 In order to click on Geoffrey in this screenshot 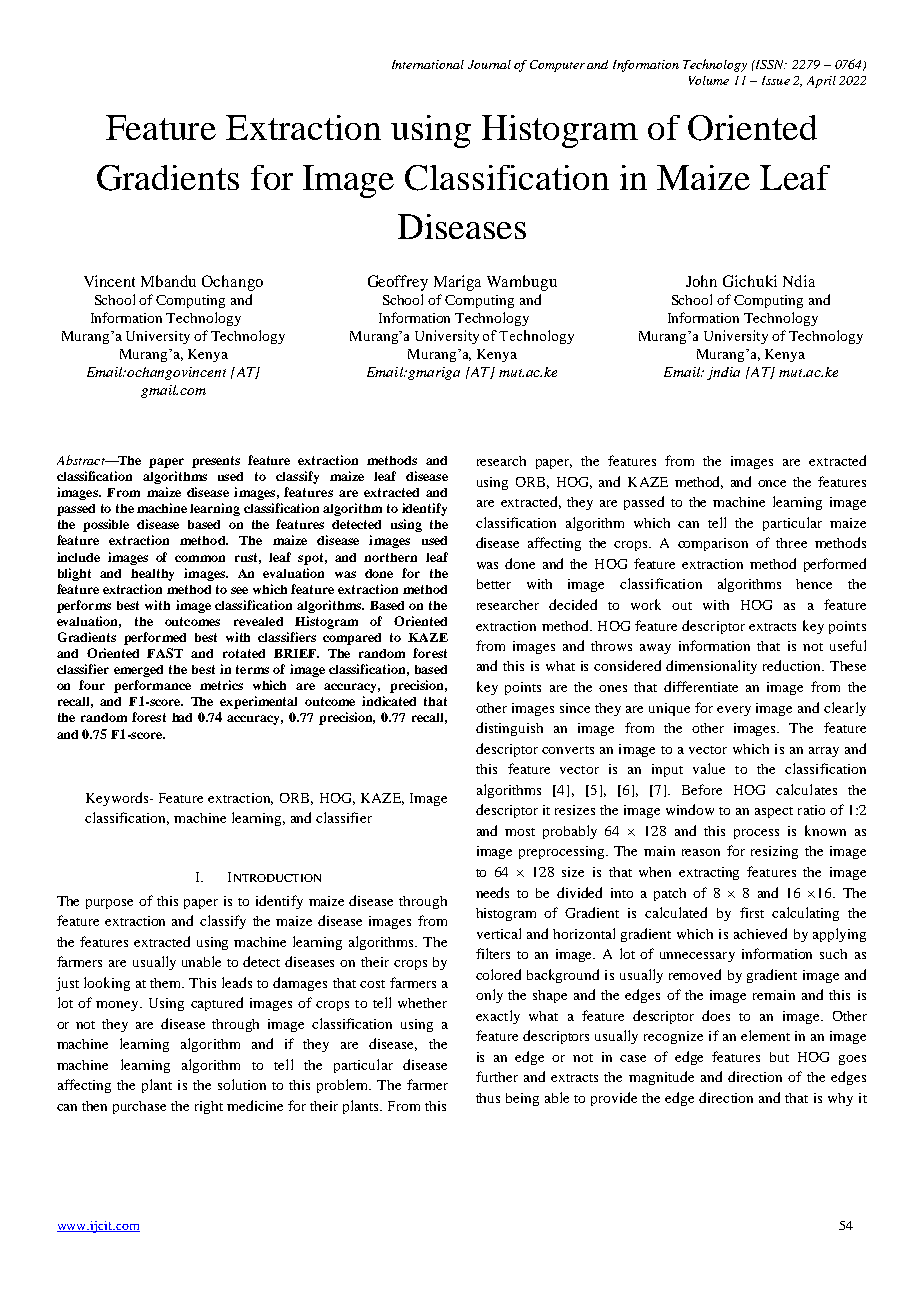, I will do `click(398, 283)`.
